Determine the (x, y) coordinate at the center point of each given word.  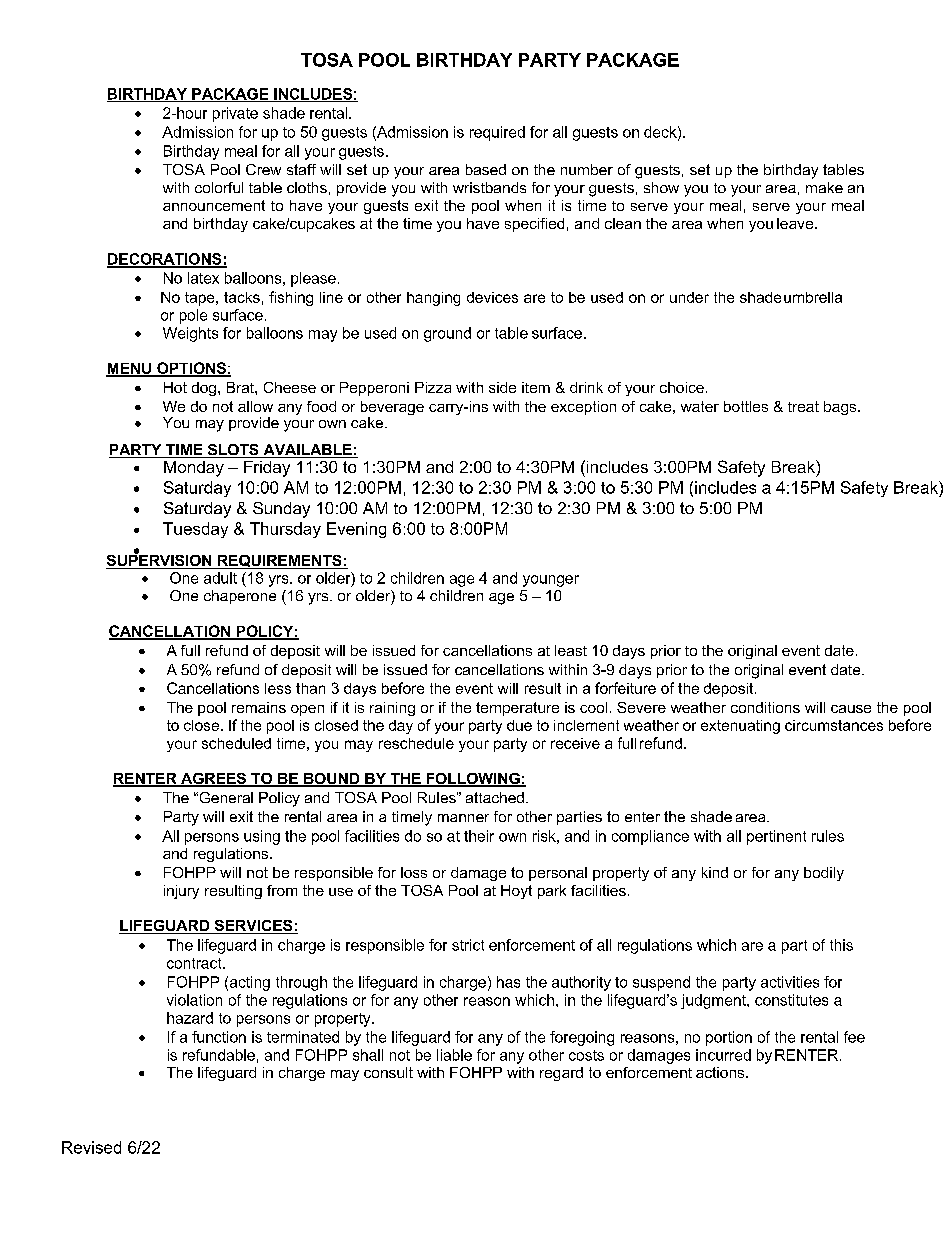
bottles (746, 406)
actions (721, 1072)
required (497, 133)
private (235, 114)
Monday (194, 469)
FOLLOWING (473, 780)
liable (454, 1055)
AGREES (214, 780)
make (824, 187)
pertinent (776, 837)
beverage (392, 409)
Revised (91, 1147)
